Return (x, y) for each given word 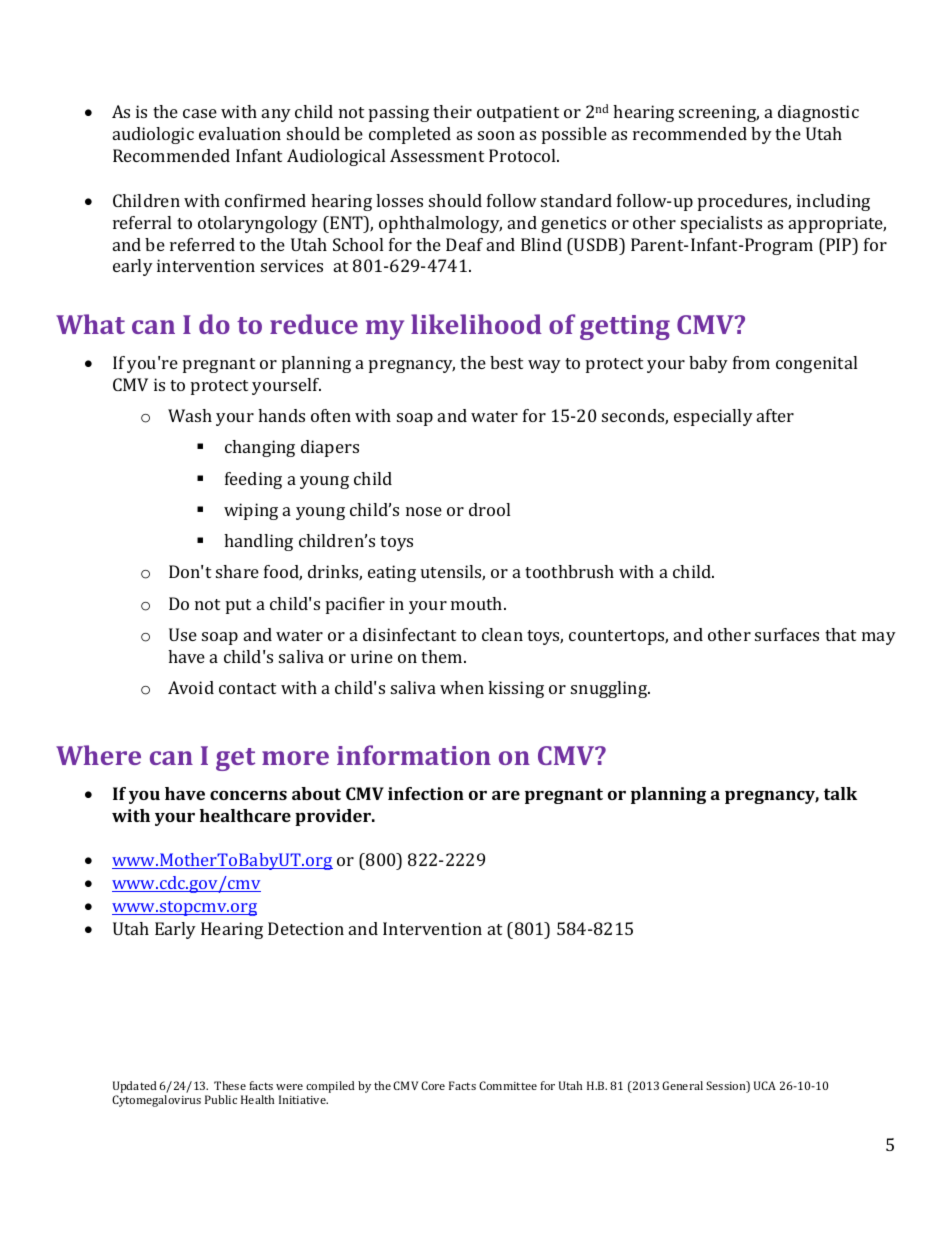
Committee (508, 1085)
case (200, 113)
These (230, 1085)
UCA (765, 1085)
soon (496, 135)
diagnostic (818, 113)
